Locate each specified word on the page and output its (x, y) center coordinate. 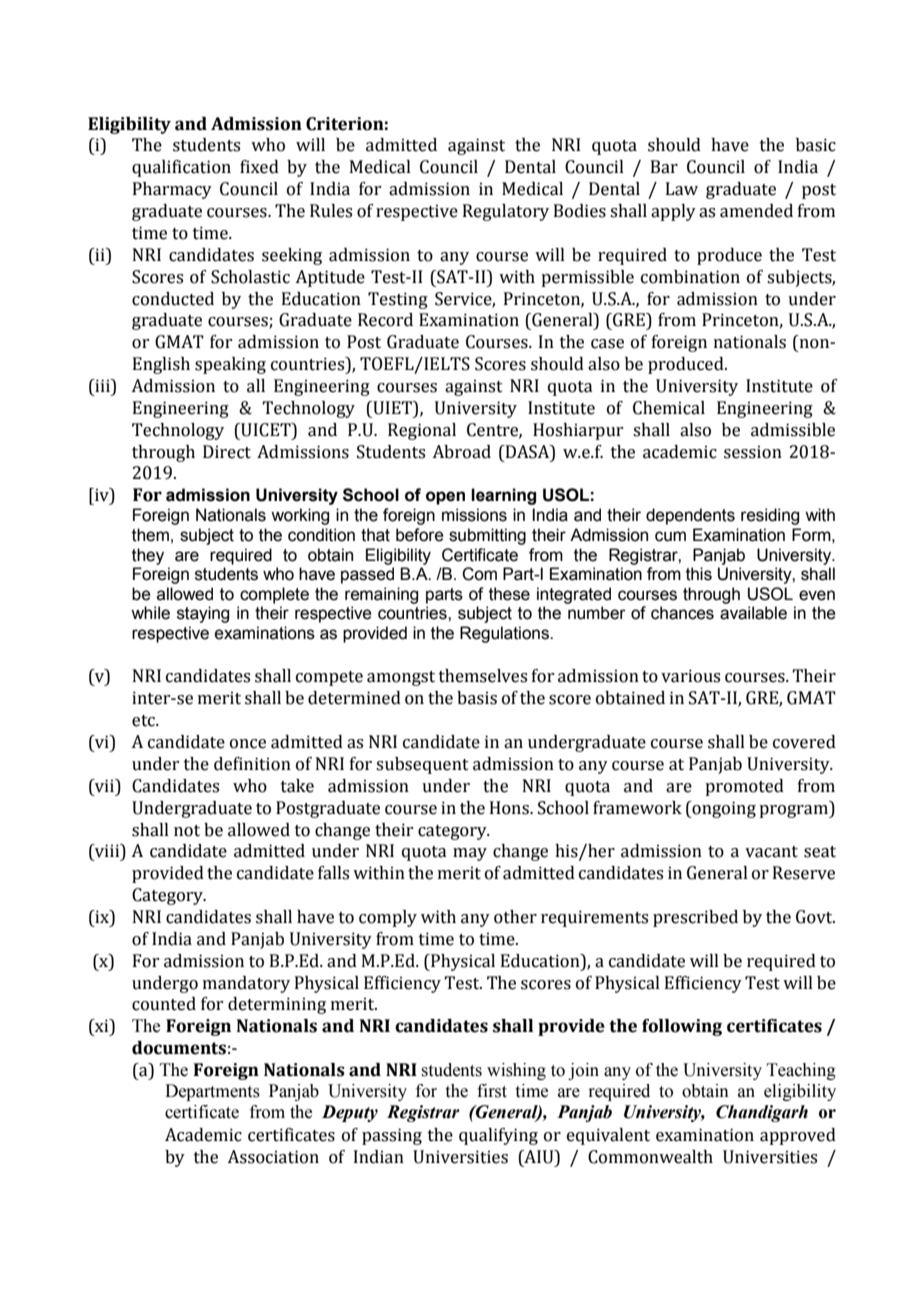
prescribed (695, 918)
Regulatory (506, 212)
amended (756, 211)
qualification (181, 168)
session (753, 452)
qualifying (498, 1136)
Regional (422, 431)
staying (203, 614)
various (690, 676)
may (470, 854)
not (187, 831)
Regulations (505, 634)
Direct (227, 452)
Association (273, 1157)
